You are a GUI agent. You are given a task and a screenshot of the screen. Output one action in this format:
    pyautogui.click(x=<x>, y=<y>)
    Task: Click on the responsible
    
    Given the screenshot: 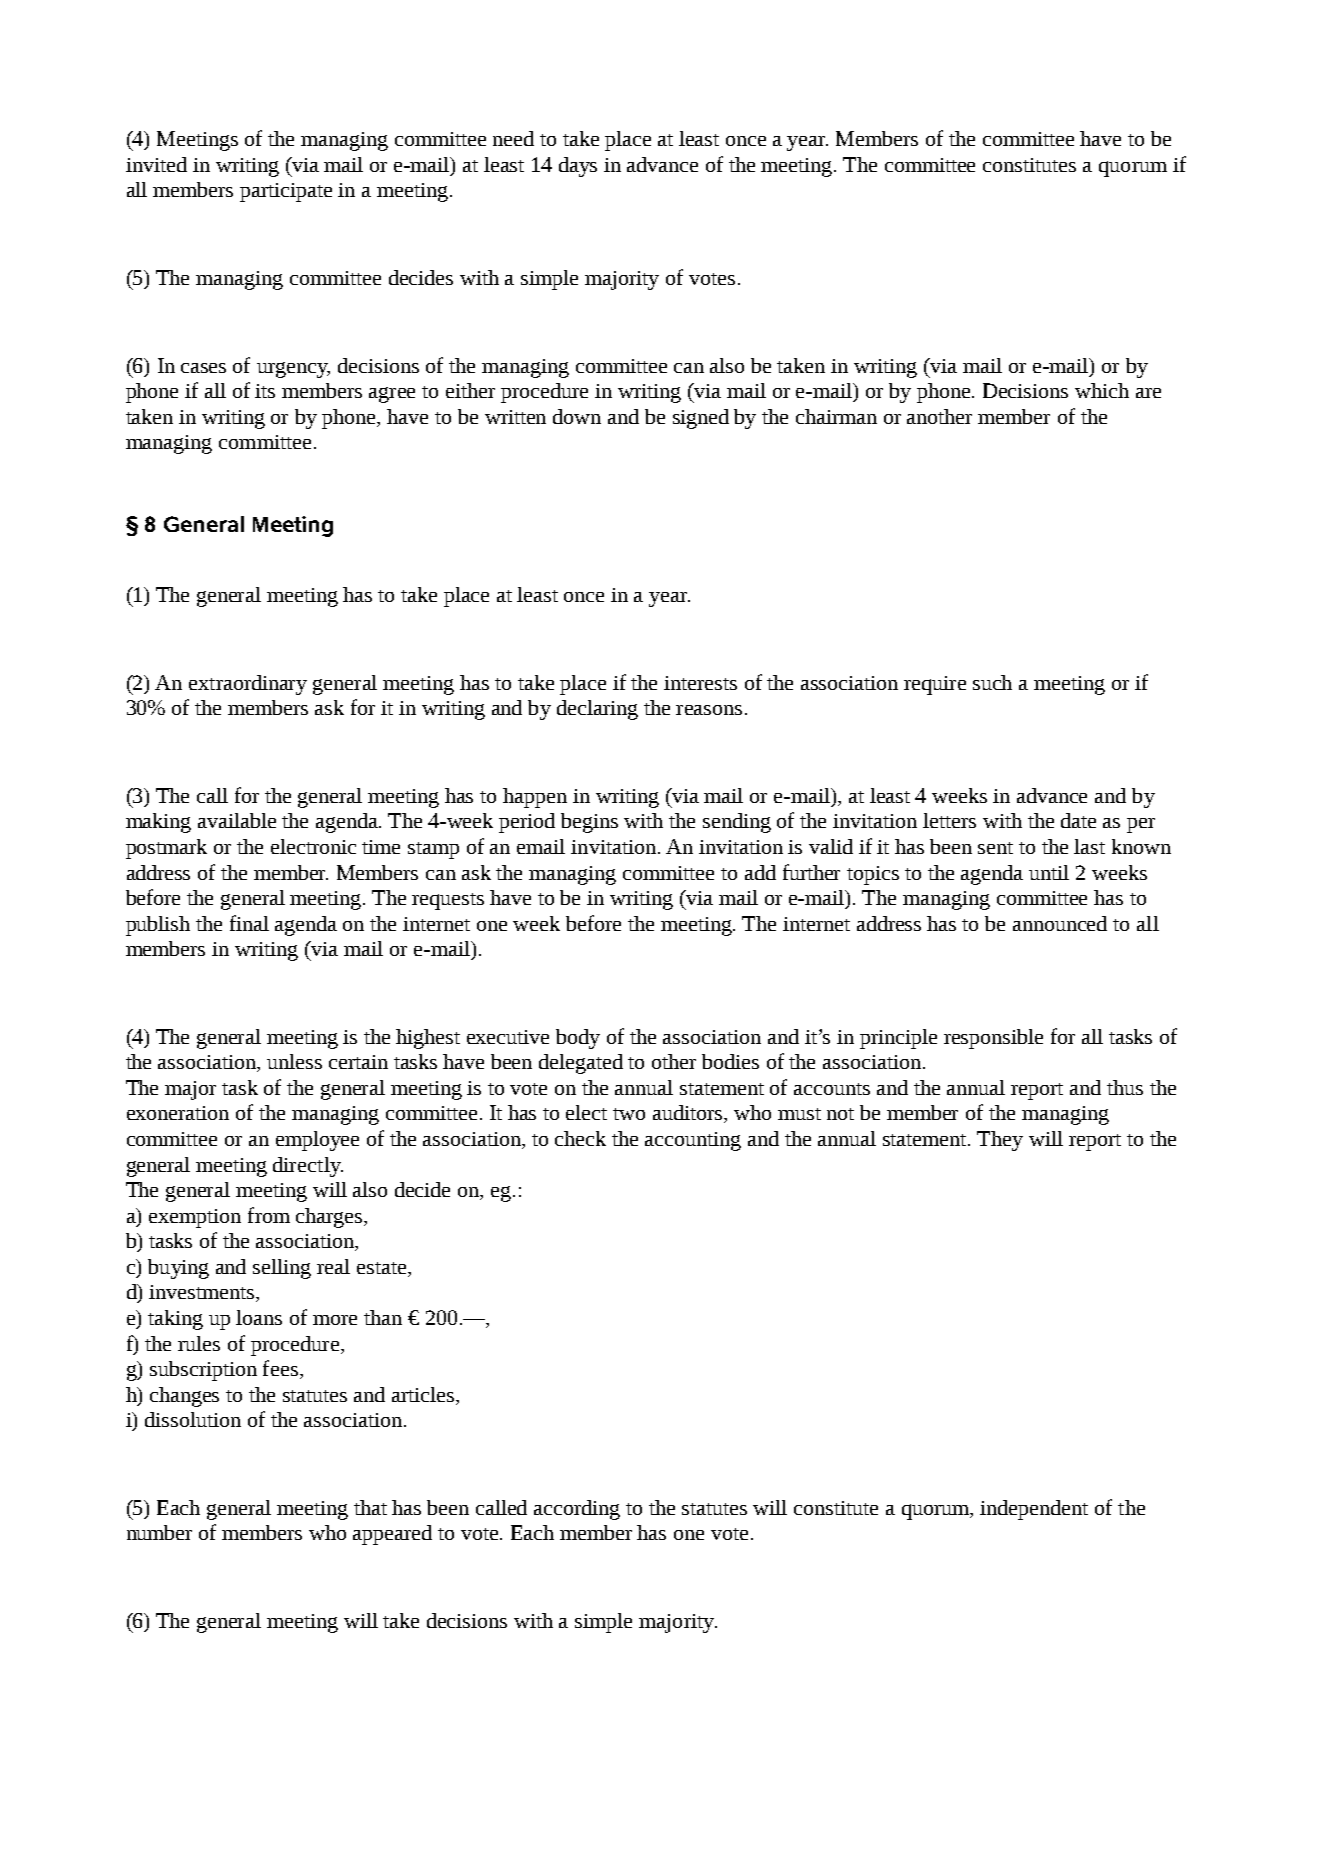 What is the action you would take?
    pyautogui.click(x=993, y=1039)
